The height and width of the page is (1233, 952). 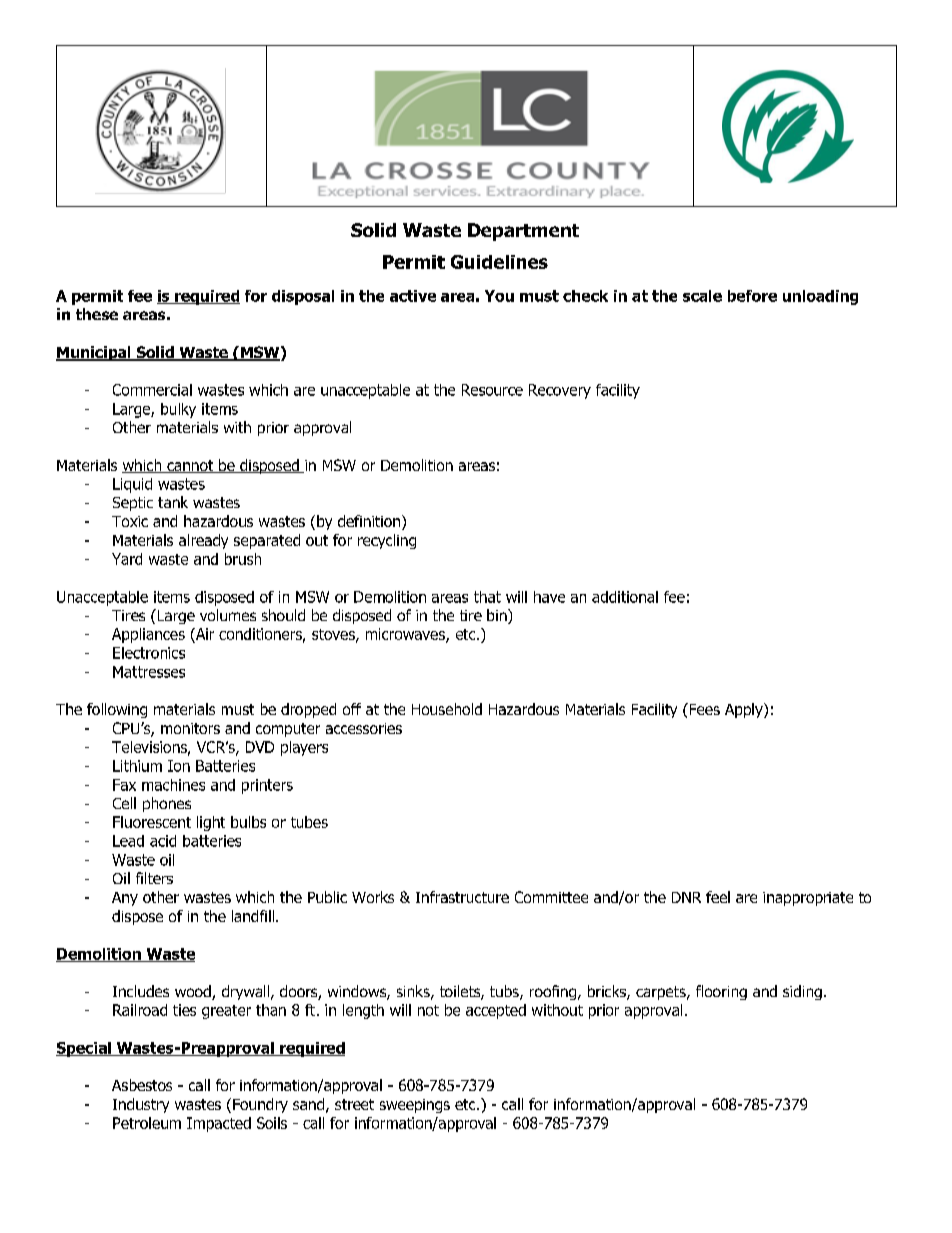 What do you see at coordinates (141, 1105) in the page?
I see `Industry` at bounding box center [141, 1105].
